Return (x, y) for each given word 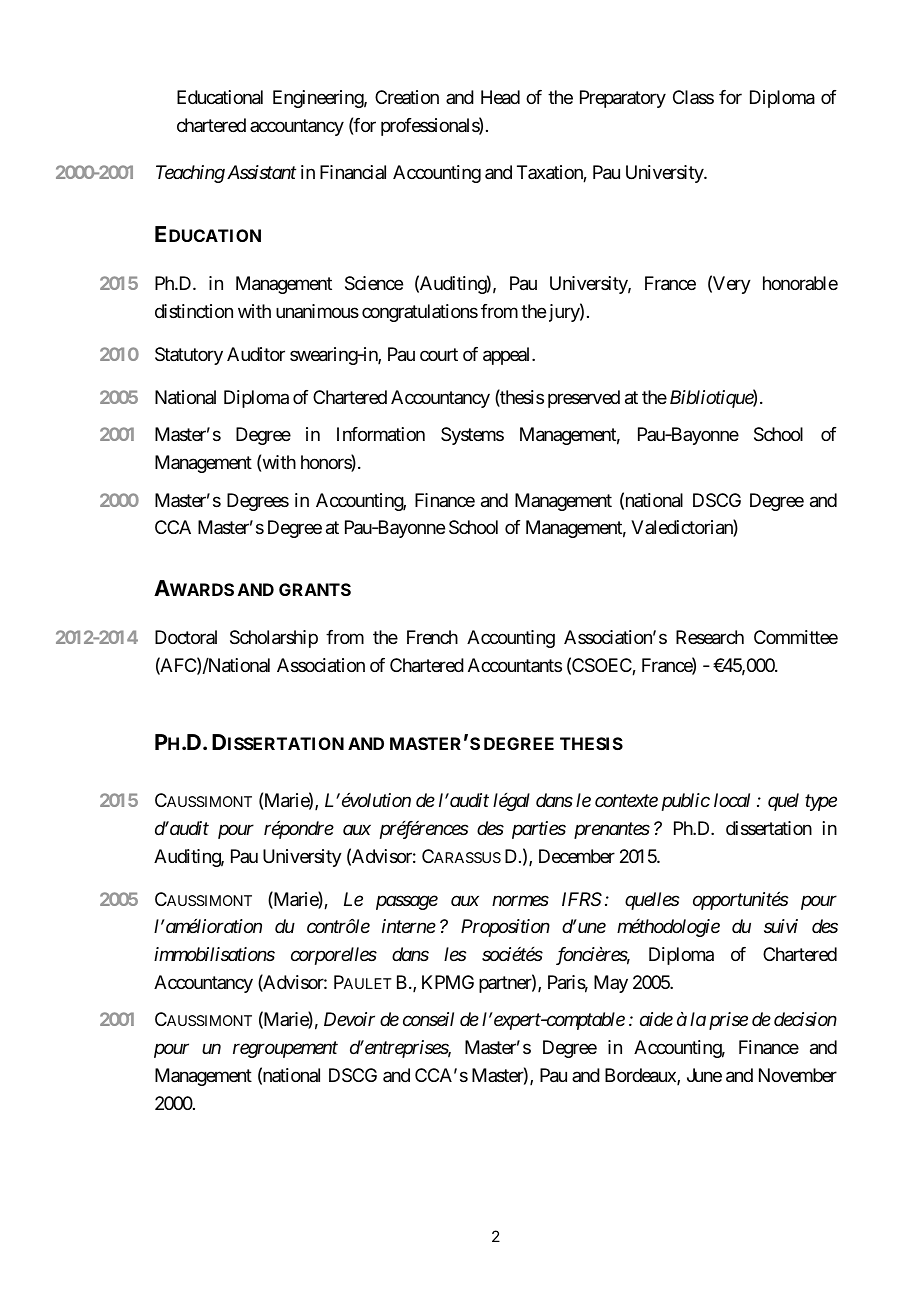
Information (381, 434)
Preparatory (623, 99)
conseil (428, 1019)
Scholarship (274, 639)
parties (539, 830)
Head (500, 97)
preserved (584, 399)
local (732, 800)
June (704, 1075)
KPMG (448, 982)
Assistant (261, 172)
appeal (508, 356)
